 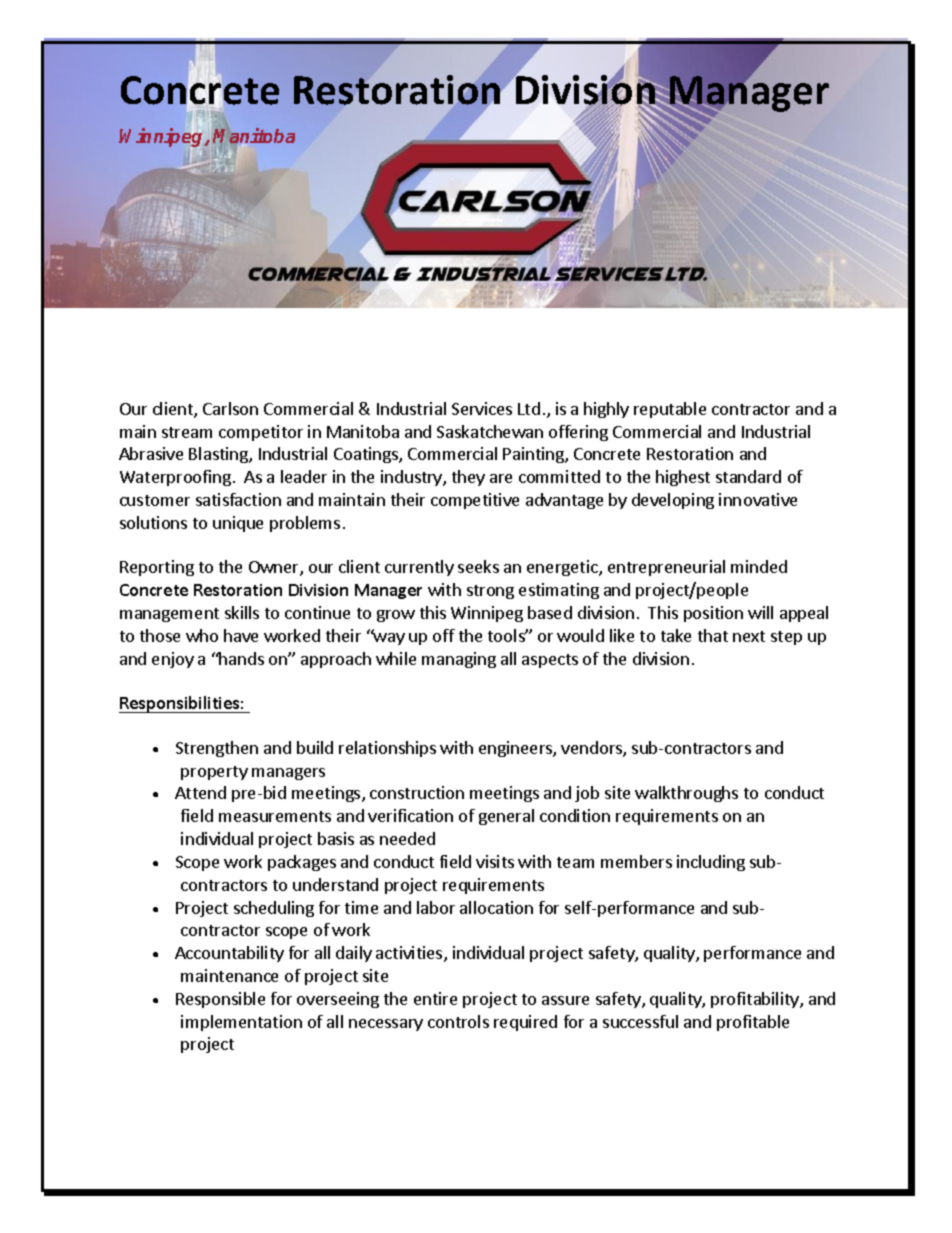 I want to click on Responsible, so click(x=220, y=1000).
